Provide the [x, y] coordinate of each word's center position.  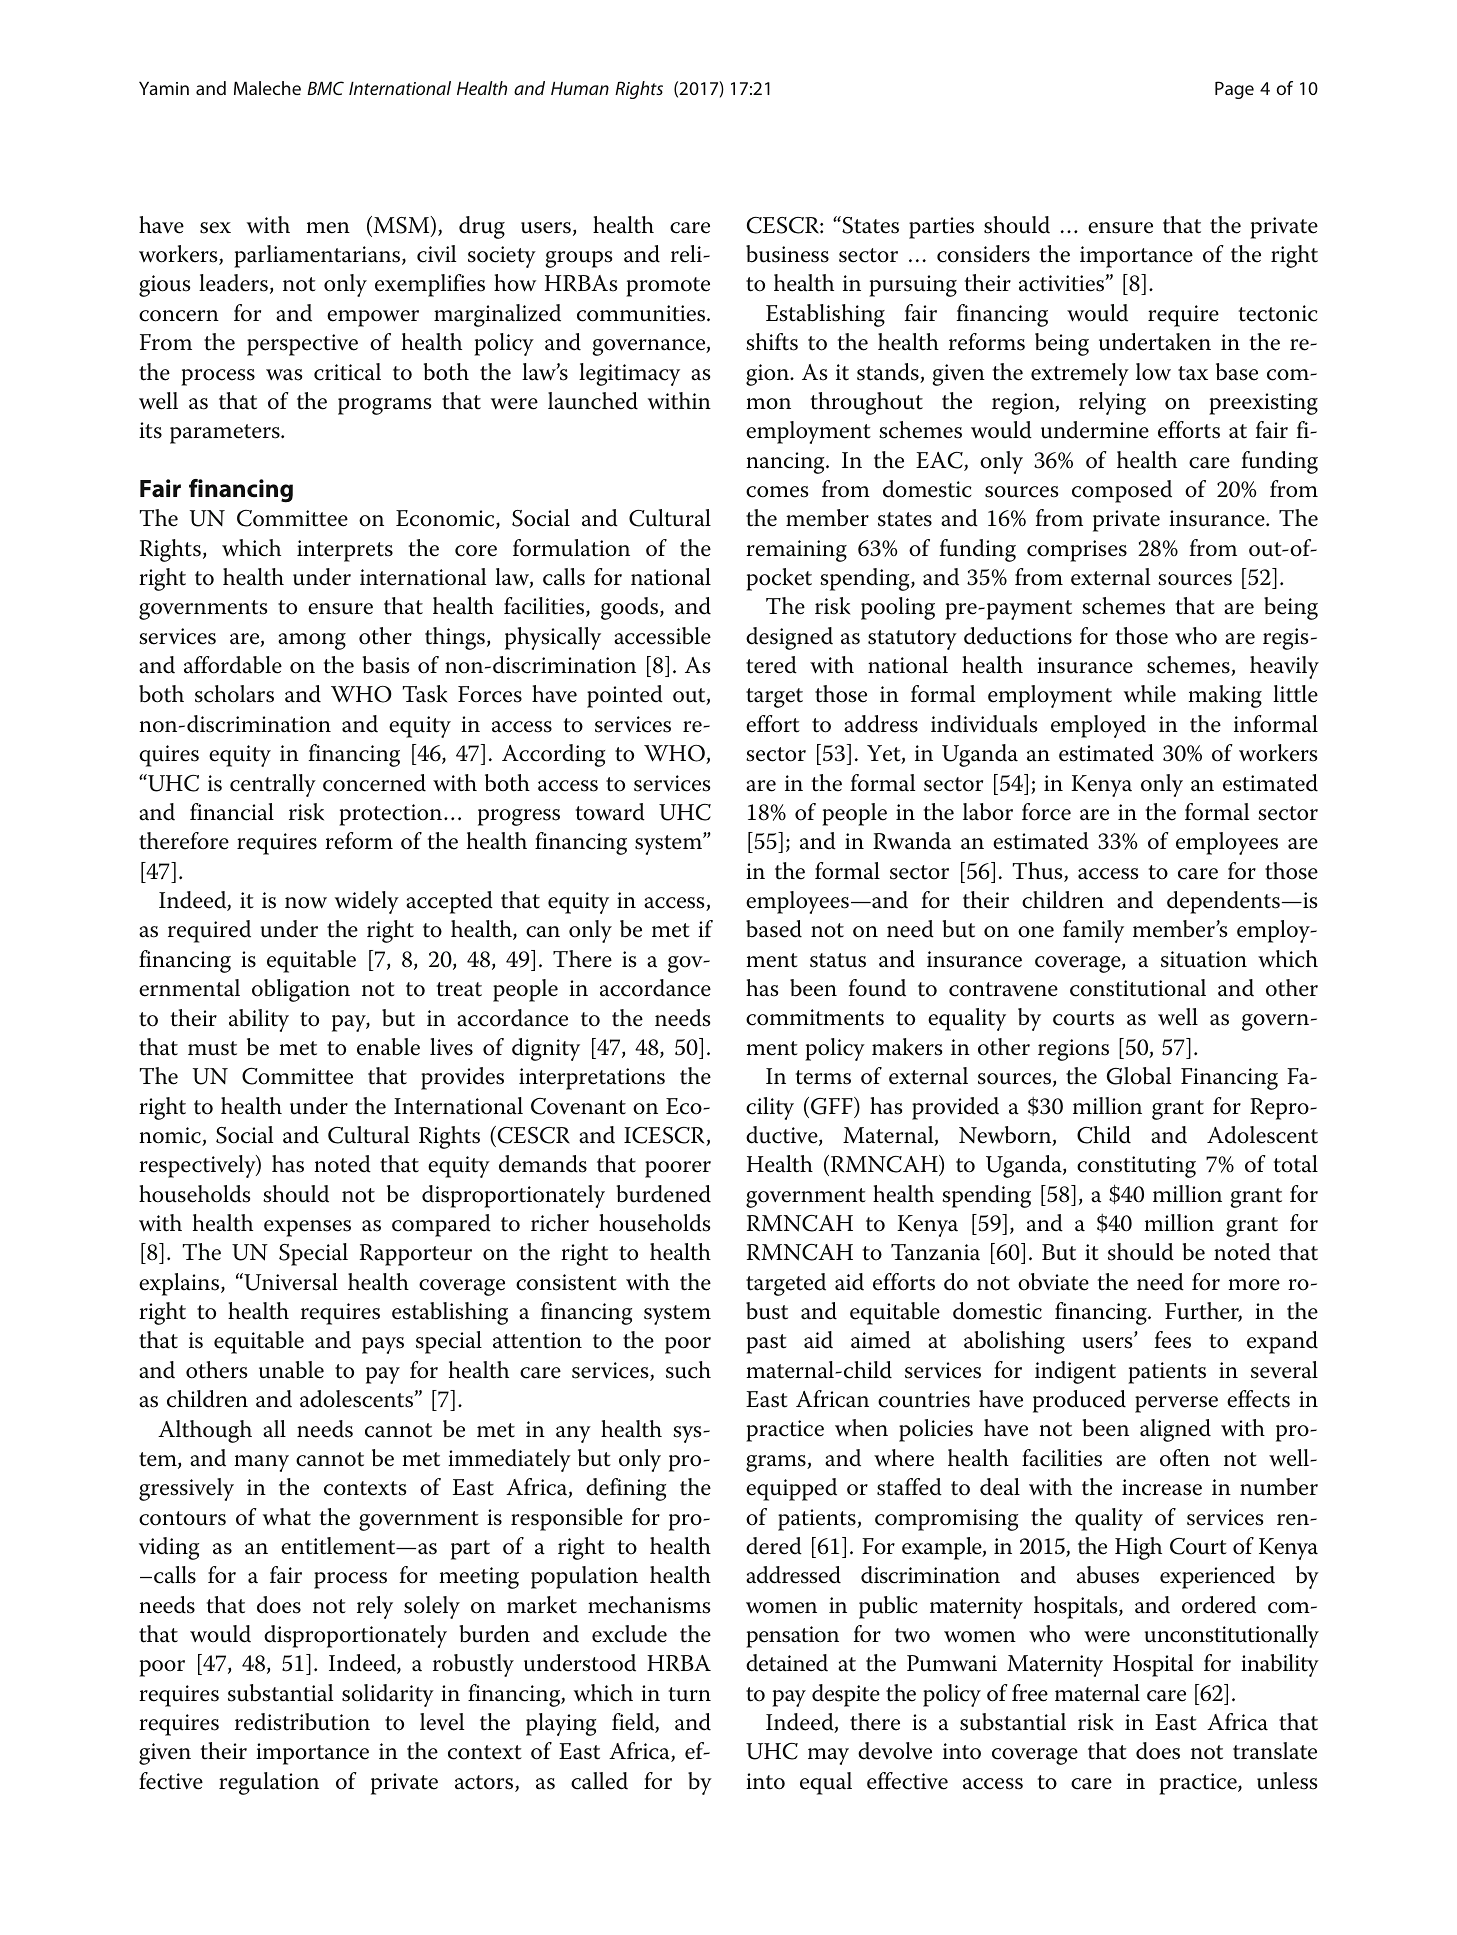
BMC [325, 88]
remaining [796, 551]
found [877, 988]
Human [580, 88]
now [306, 903]
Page [1234, 90]
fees [1172, 1340]
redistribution [302, 1722]
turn [690, 1694]
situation [1204, 959]
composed [1122, 491]
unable [291, 1370]
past [766, 1344]
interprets [345, 551]
